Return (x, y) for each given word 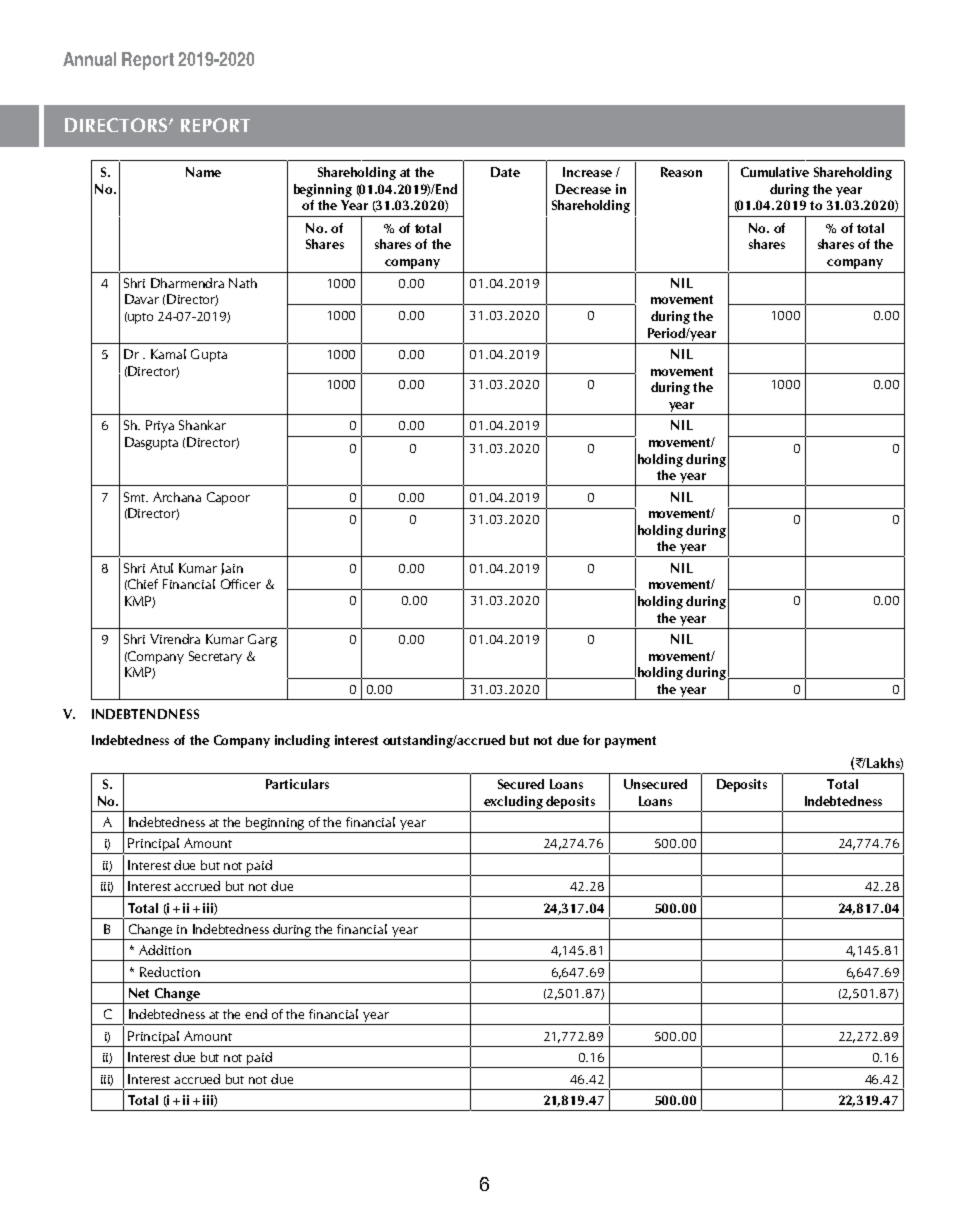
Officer (241, 584)
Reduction (170, 972)
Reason (681, 172)
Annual (89, 59)
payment (630, 742)
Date (505, 172)
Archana (177, 497)
